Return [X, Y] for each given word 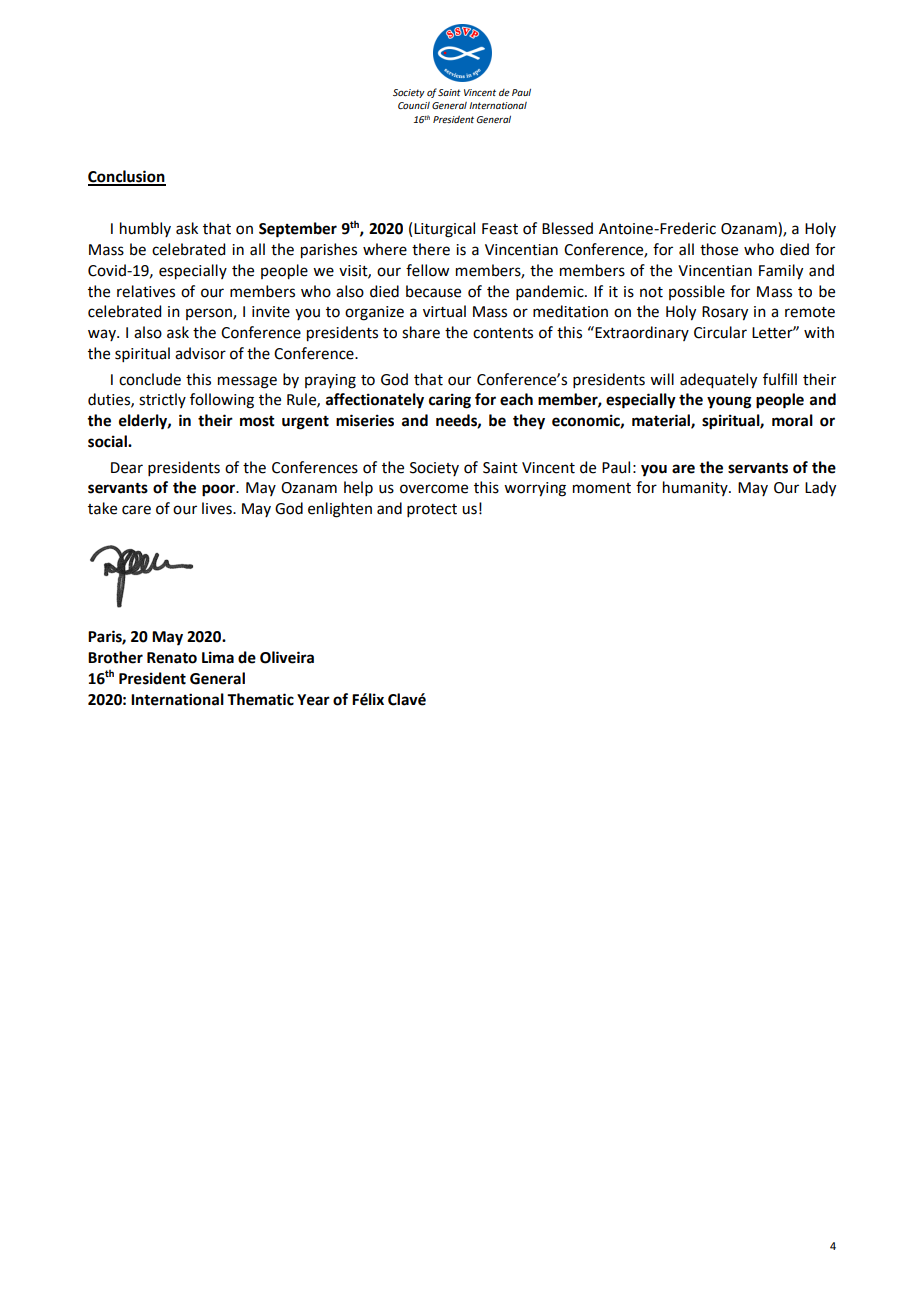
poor [220, 490]
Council [414, 105]
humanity [696, 488]
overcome [434, 489]
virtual [444, 311]
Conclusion [127, 177]
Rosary [725, 313]
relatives [146, 291]
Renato [172, 658]
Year [313, 700]
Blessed [567, 228]
